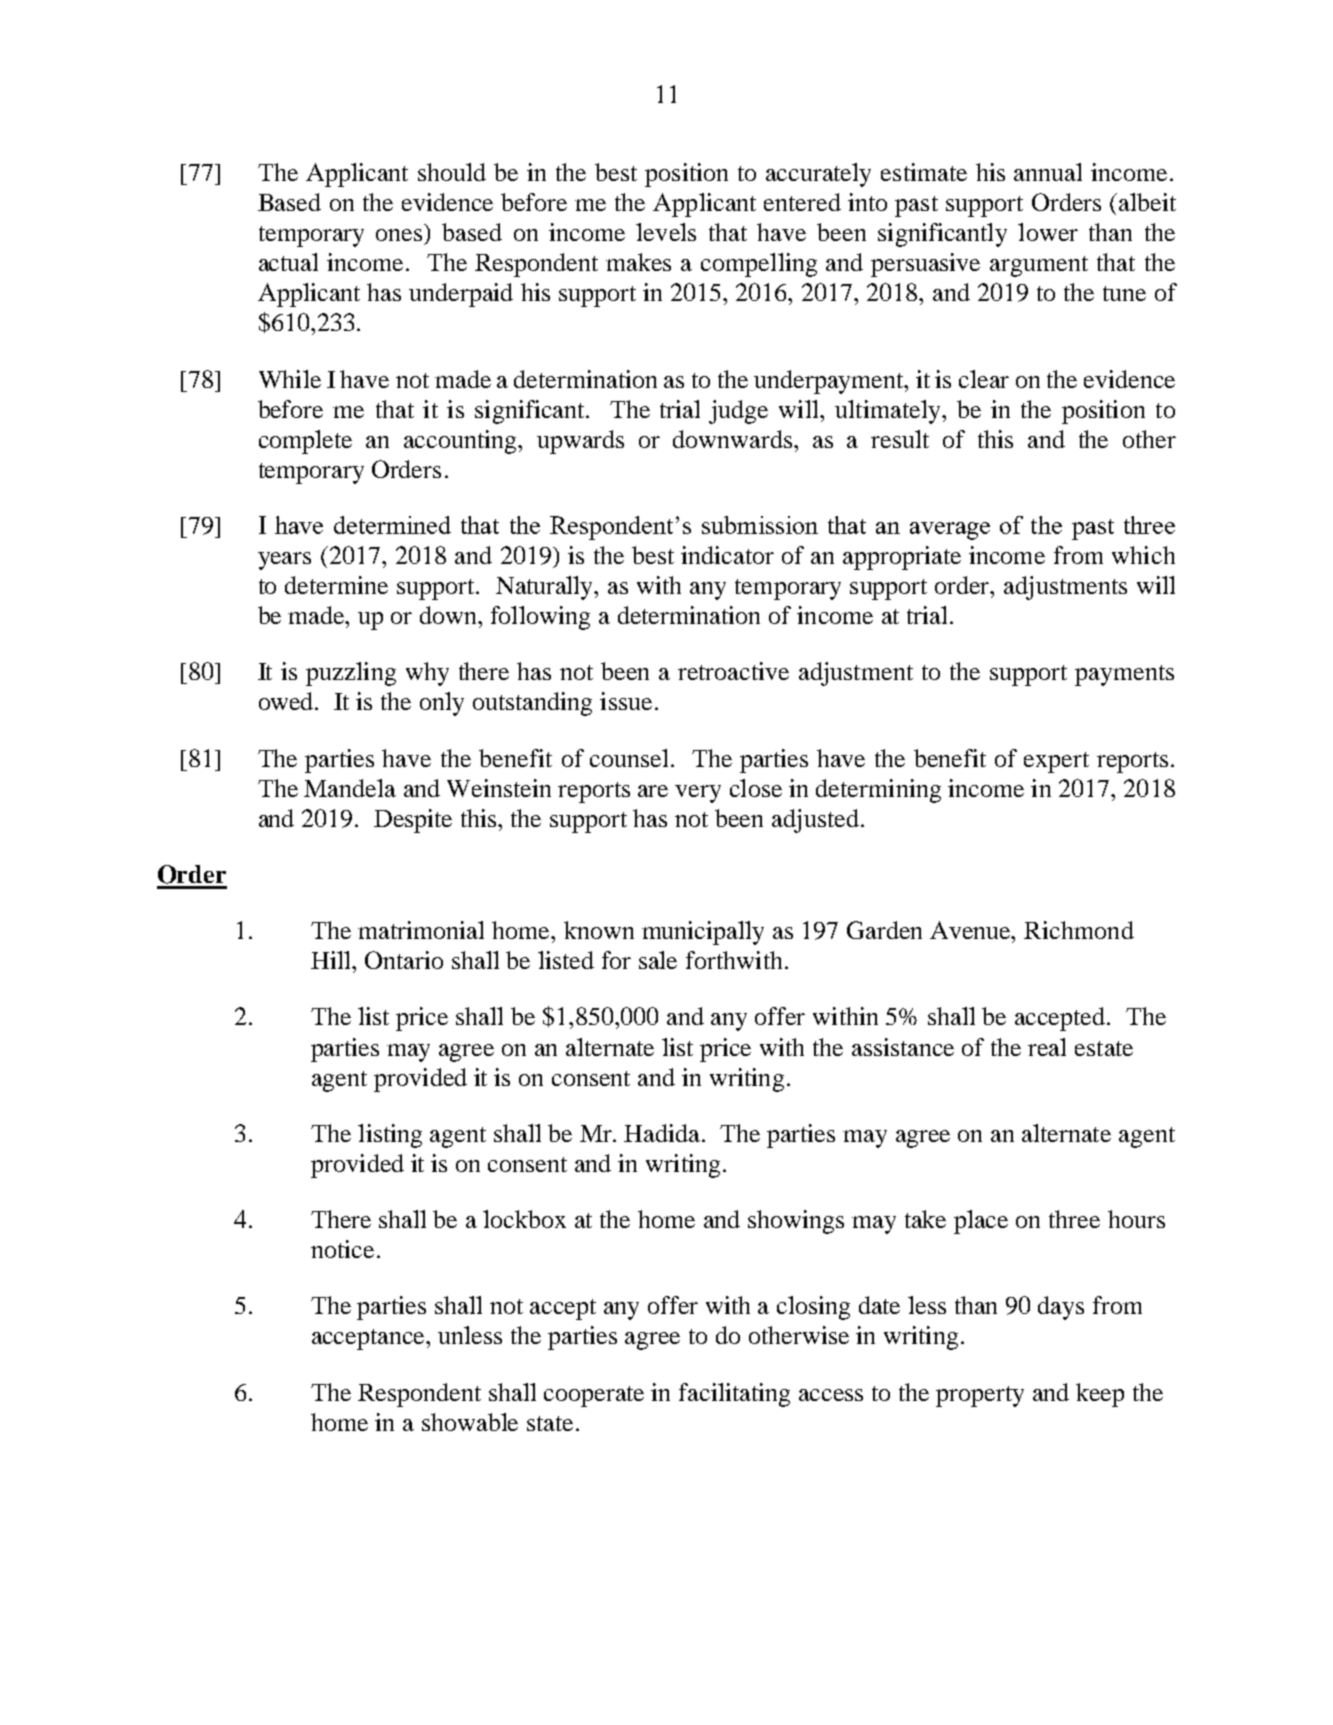  I want to click on Mandela, so click(350, 788).
